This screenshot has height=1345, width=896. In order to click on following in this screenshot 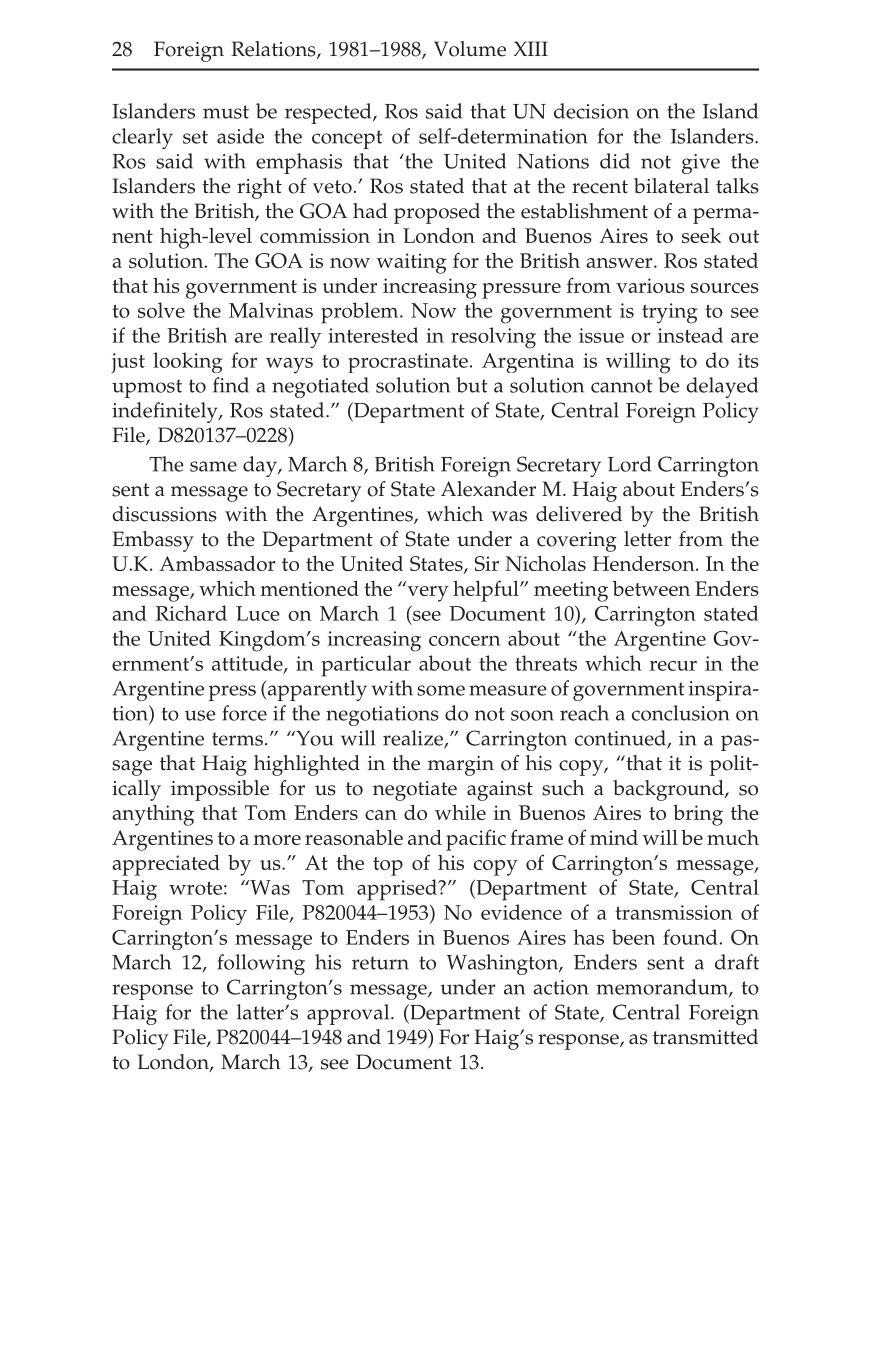, I will do `click(261, 964)`.
